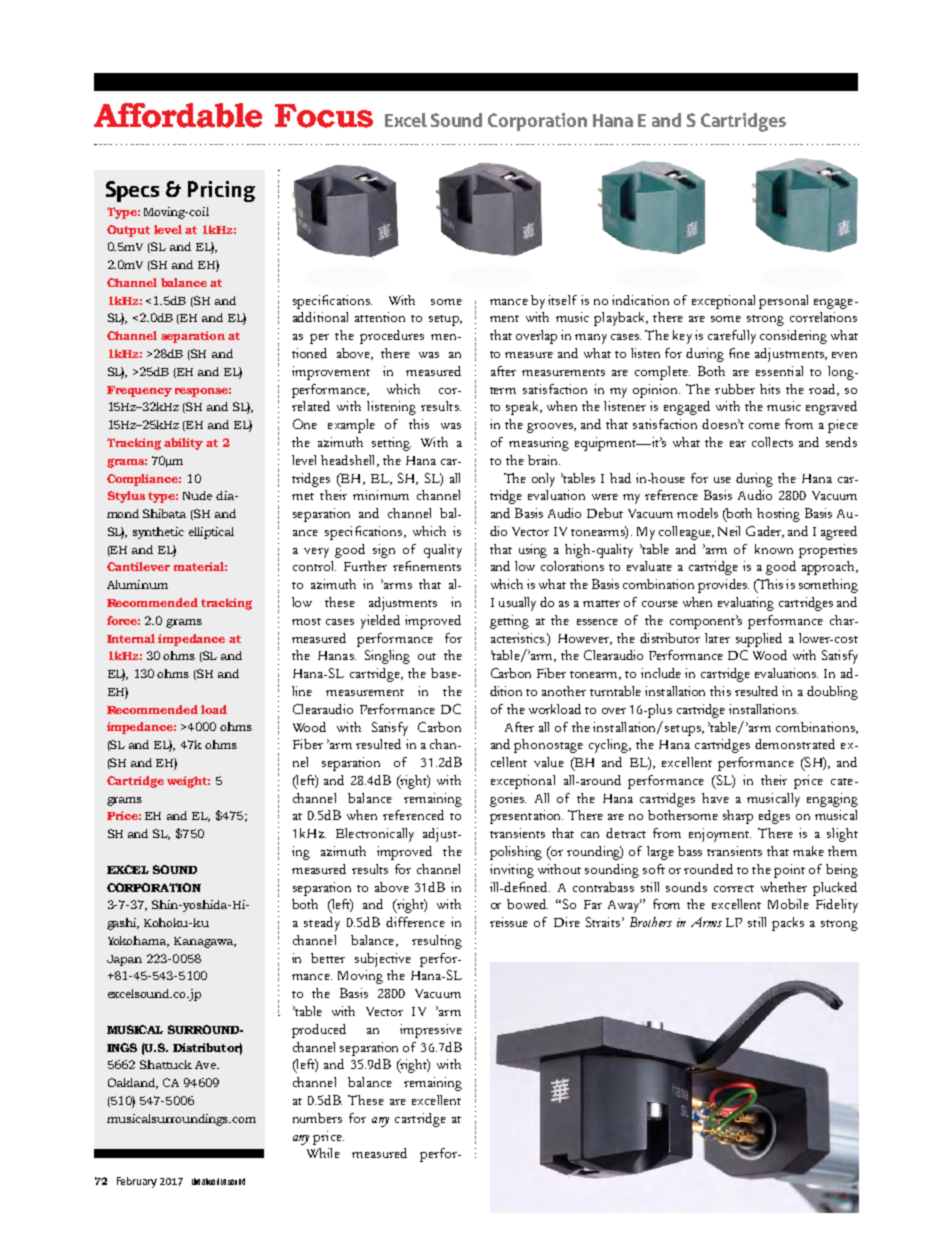 Image resolution: width=952 pixels, height=1233 pixels. Describe the element at coordinates (562, 300) in the document. I see `itself` at that location.
